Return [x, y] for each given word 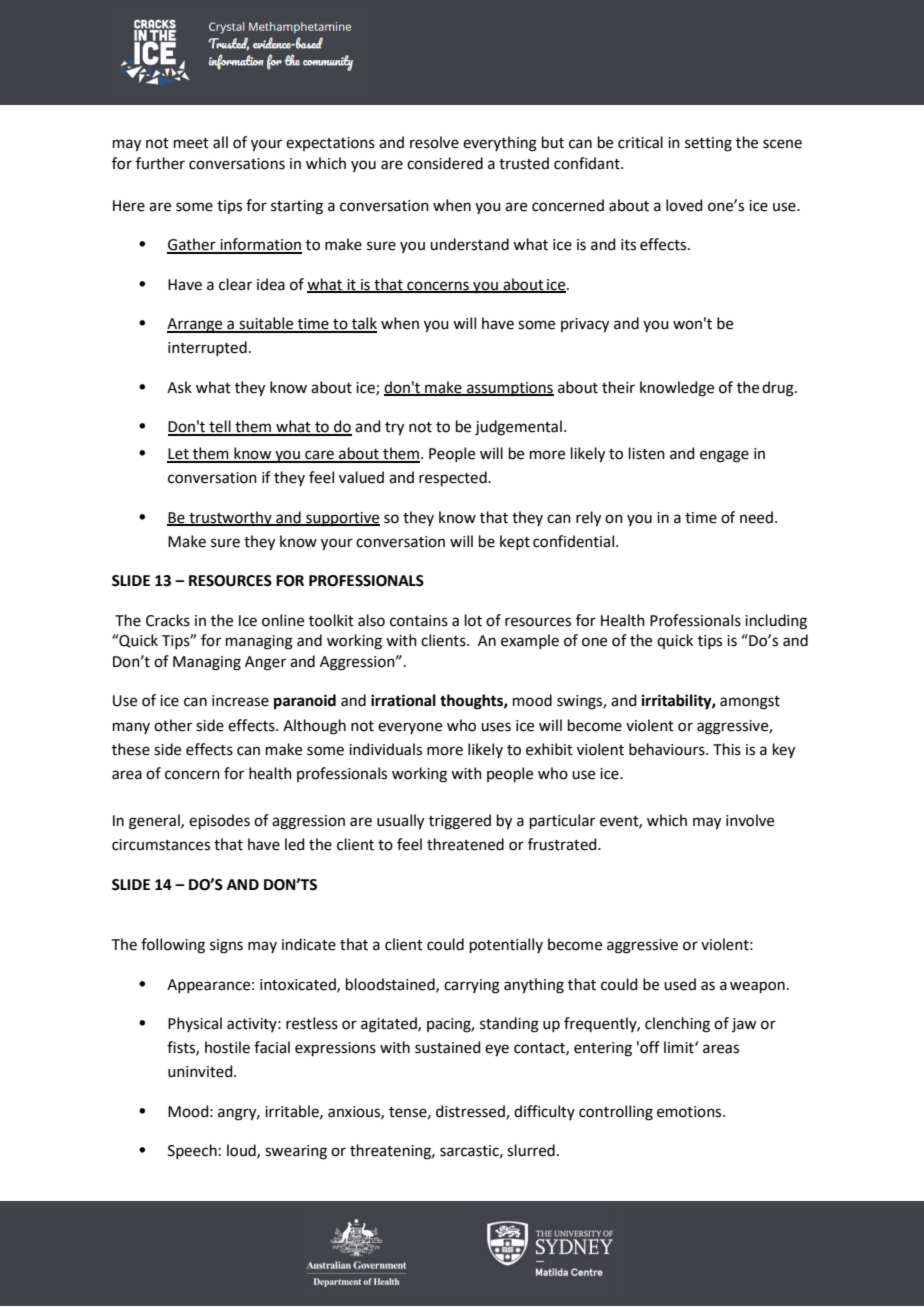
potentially [506, 945]
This [727, 749]
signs [226, 946]
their [618, 387]
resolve [434, 142]
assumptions [509, 389]
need [756, 517]
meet [191, 143]
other [173, 725]
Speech [192, 1151]
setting [708, 144]
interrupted [207, 348]
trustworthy [230, 518]
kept [515, 542]
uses [496, 727]
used [680, 984]
